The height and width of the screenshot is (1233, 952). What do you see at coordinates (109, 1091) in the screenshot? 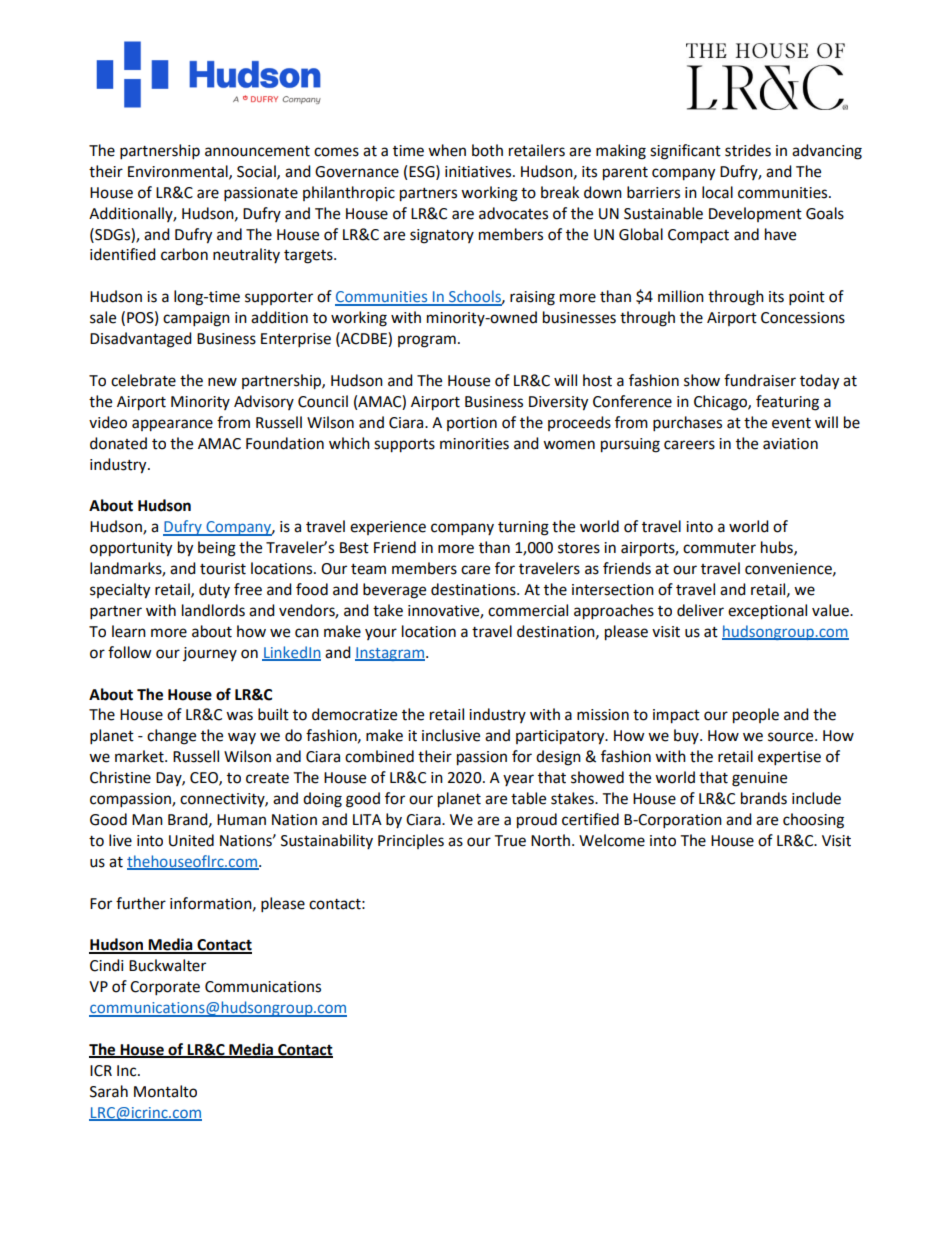
I see `Sarah` at bounding box center [109, 1091].
